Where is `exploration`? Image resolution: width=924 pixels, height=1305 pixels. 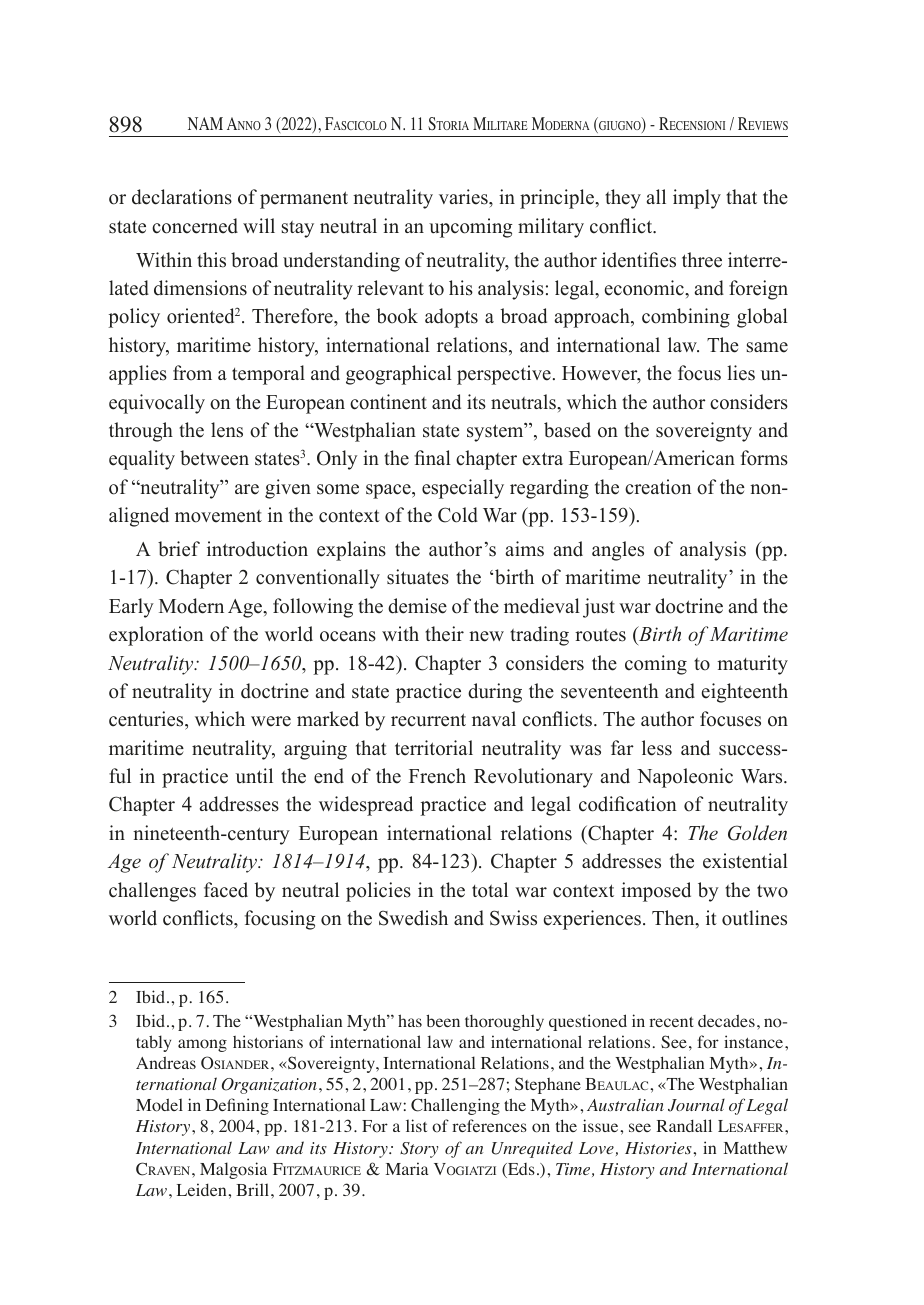
exploration is located at coordinates (156, 636).
